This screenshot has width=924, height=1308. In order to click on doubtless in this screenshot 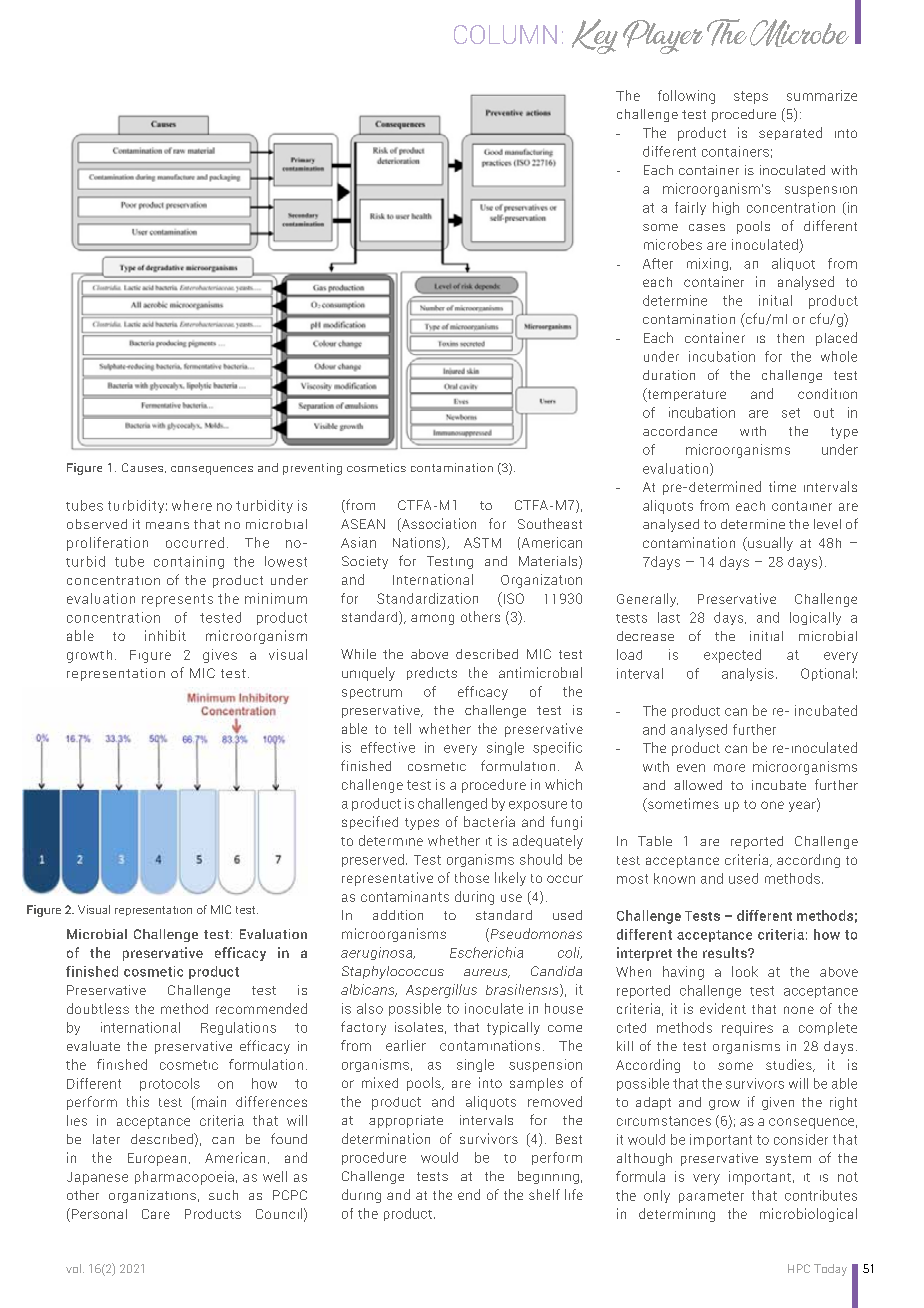, I will do `click(98, 1008)`.
